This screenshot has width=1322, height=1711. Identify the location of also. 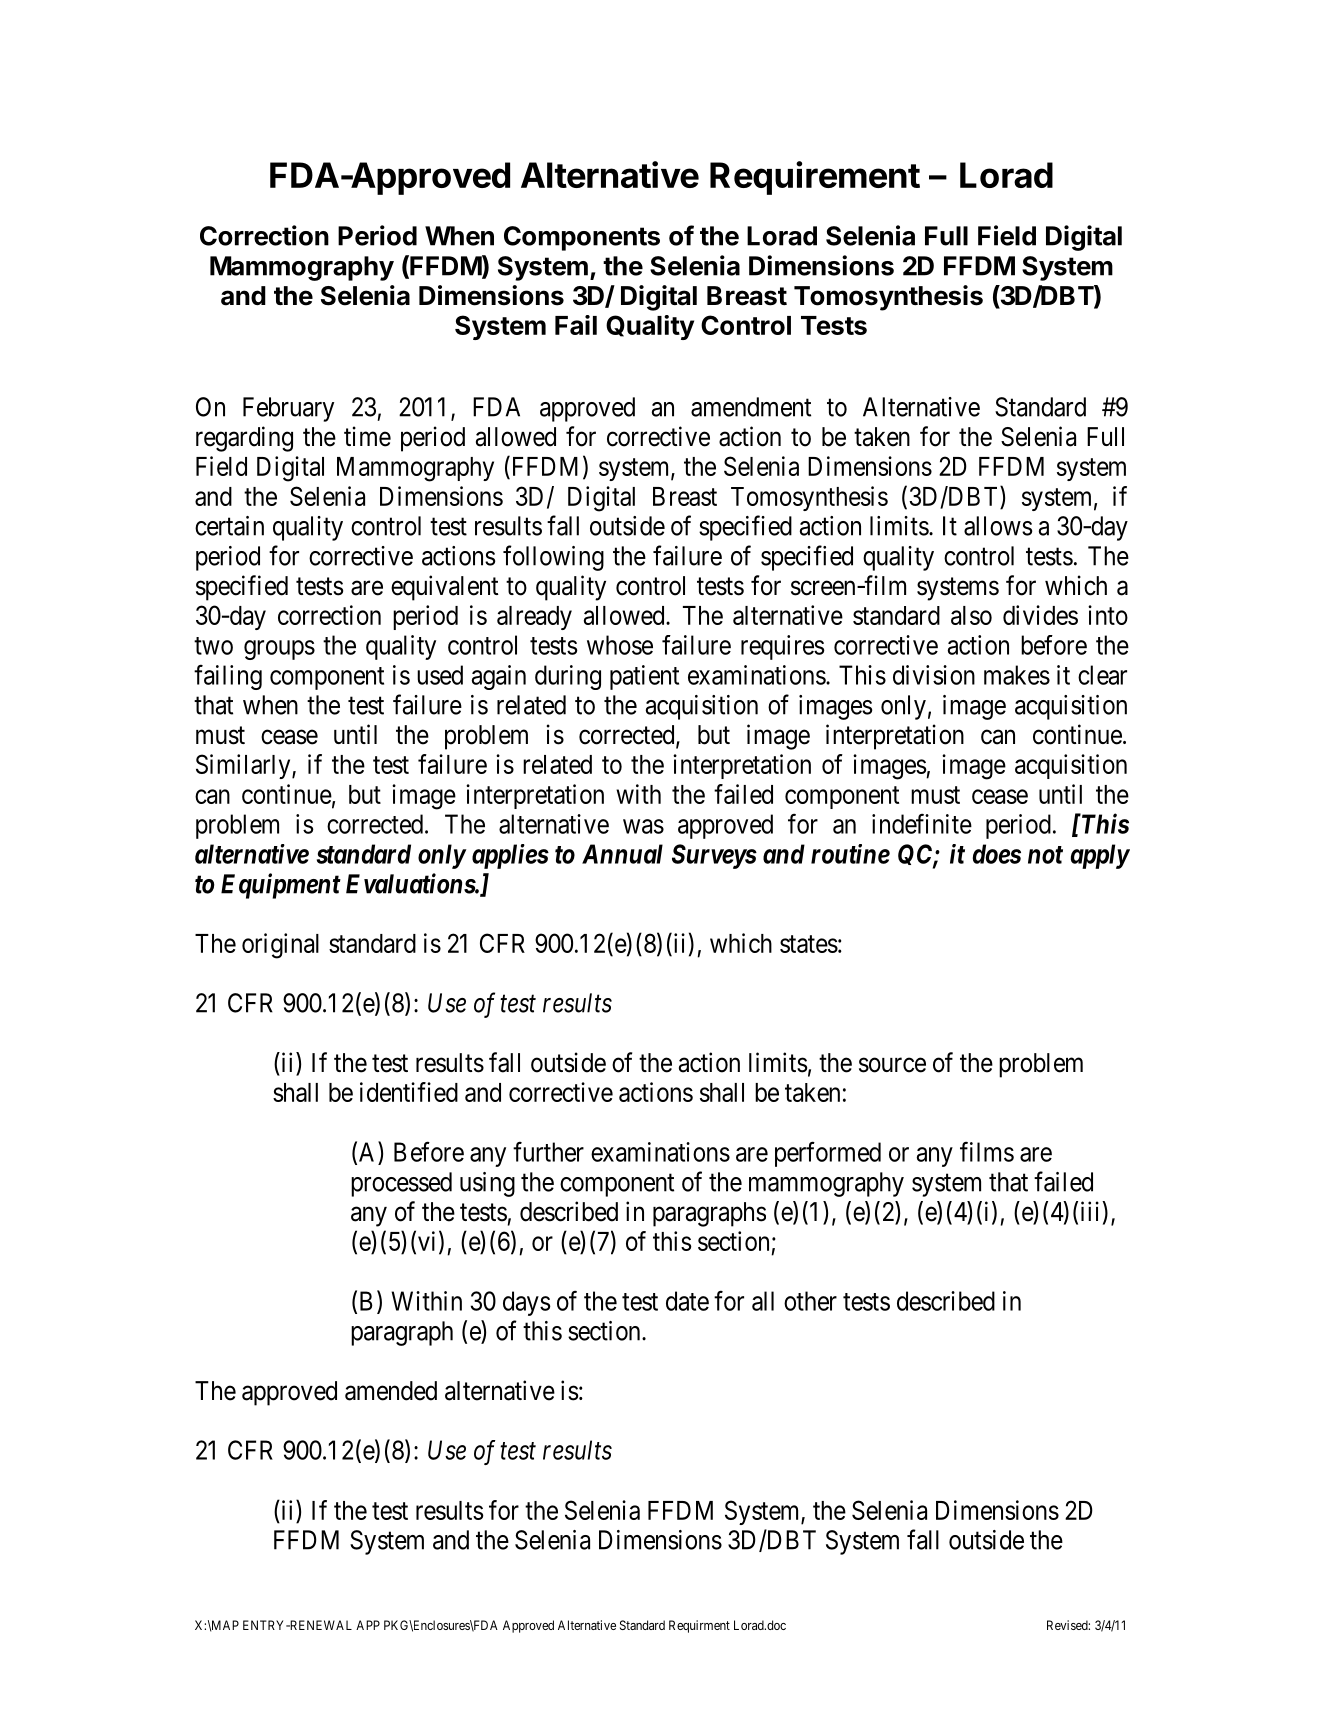
(971, 615).
